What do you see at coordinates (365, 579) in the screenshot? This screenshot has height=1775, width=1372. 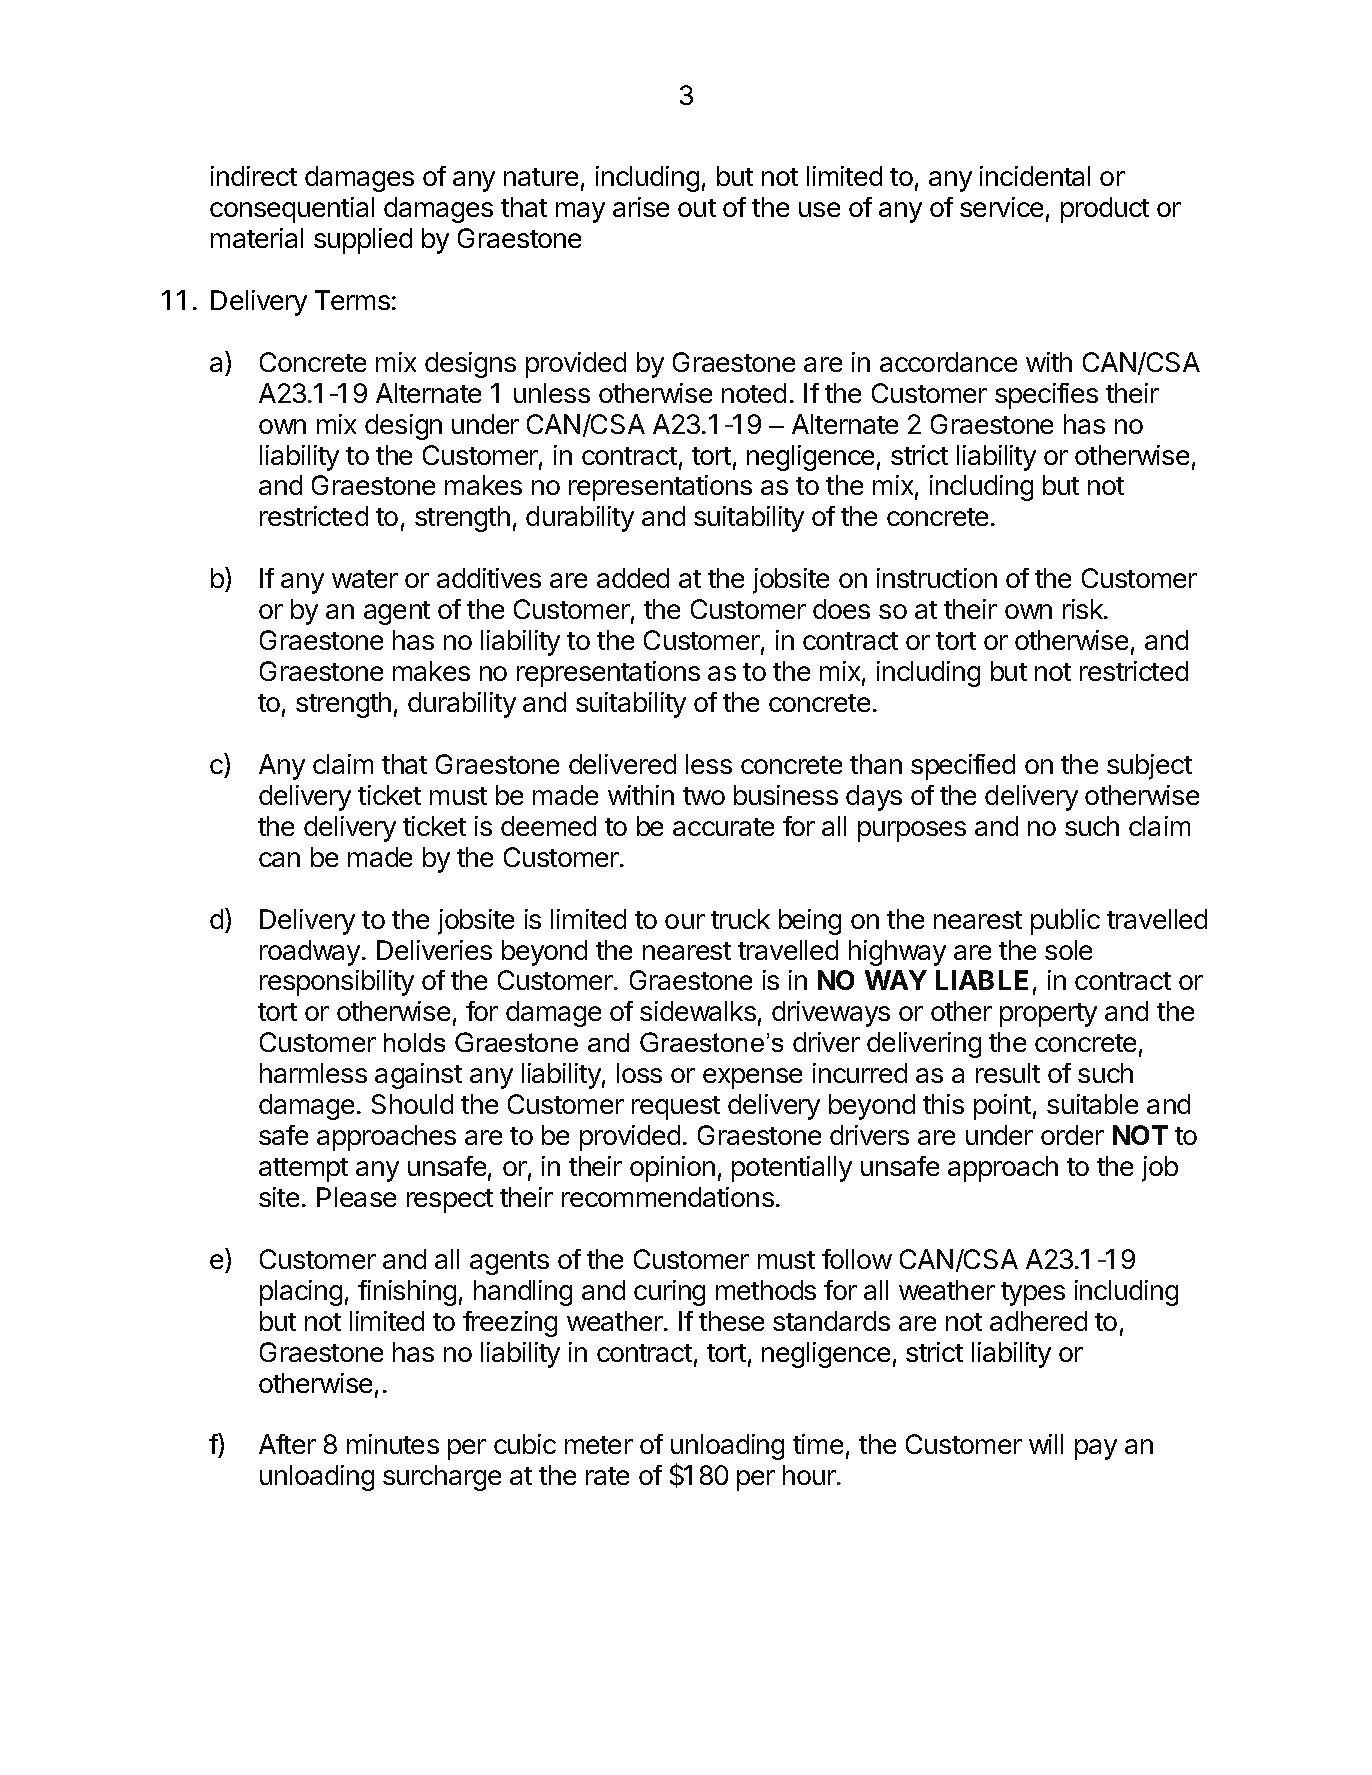 I see `water` at bounding box center [365, 579].
